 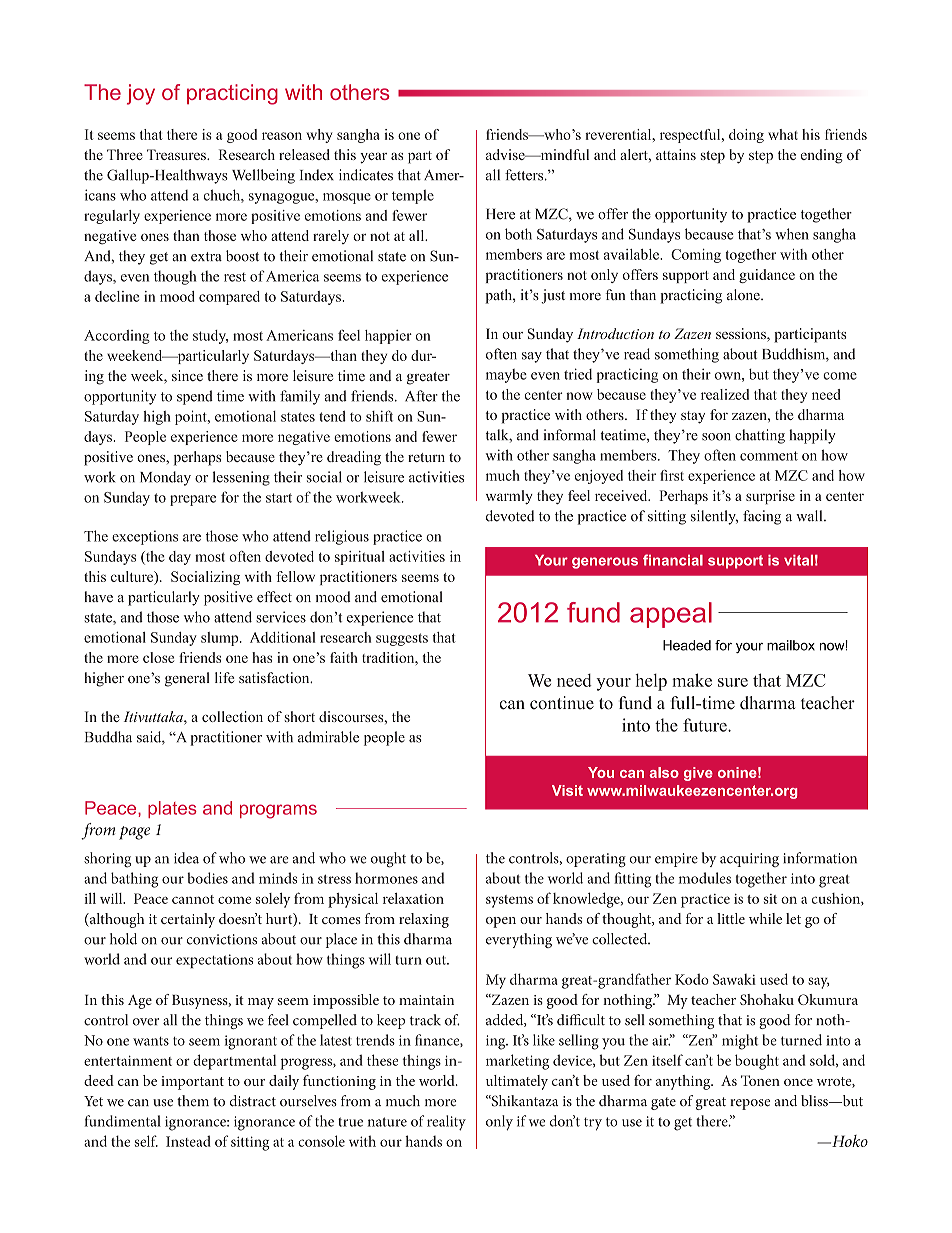 What do you see at coordinates (413, 196) in the screenshot?
I see `temple` at bounding box center [413, 196].
